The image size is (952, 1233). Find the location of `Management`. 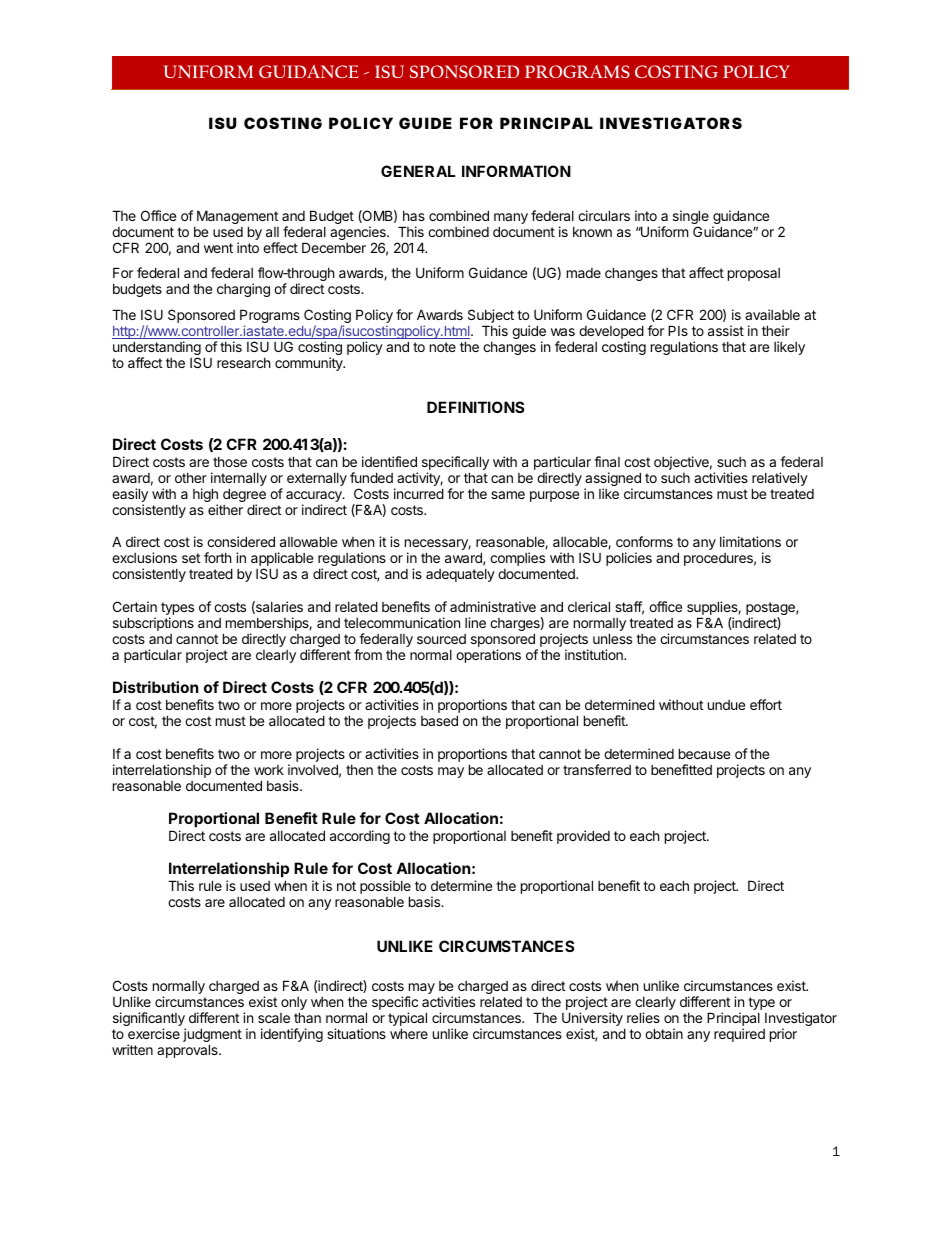

Management is located at coordinates (237, 218).
